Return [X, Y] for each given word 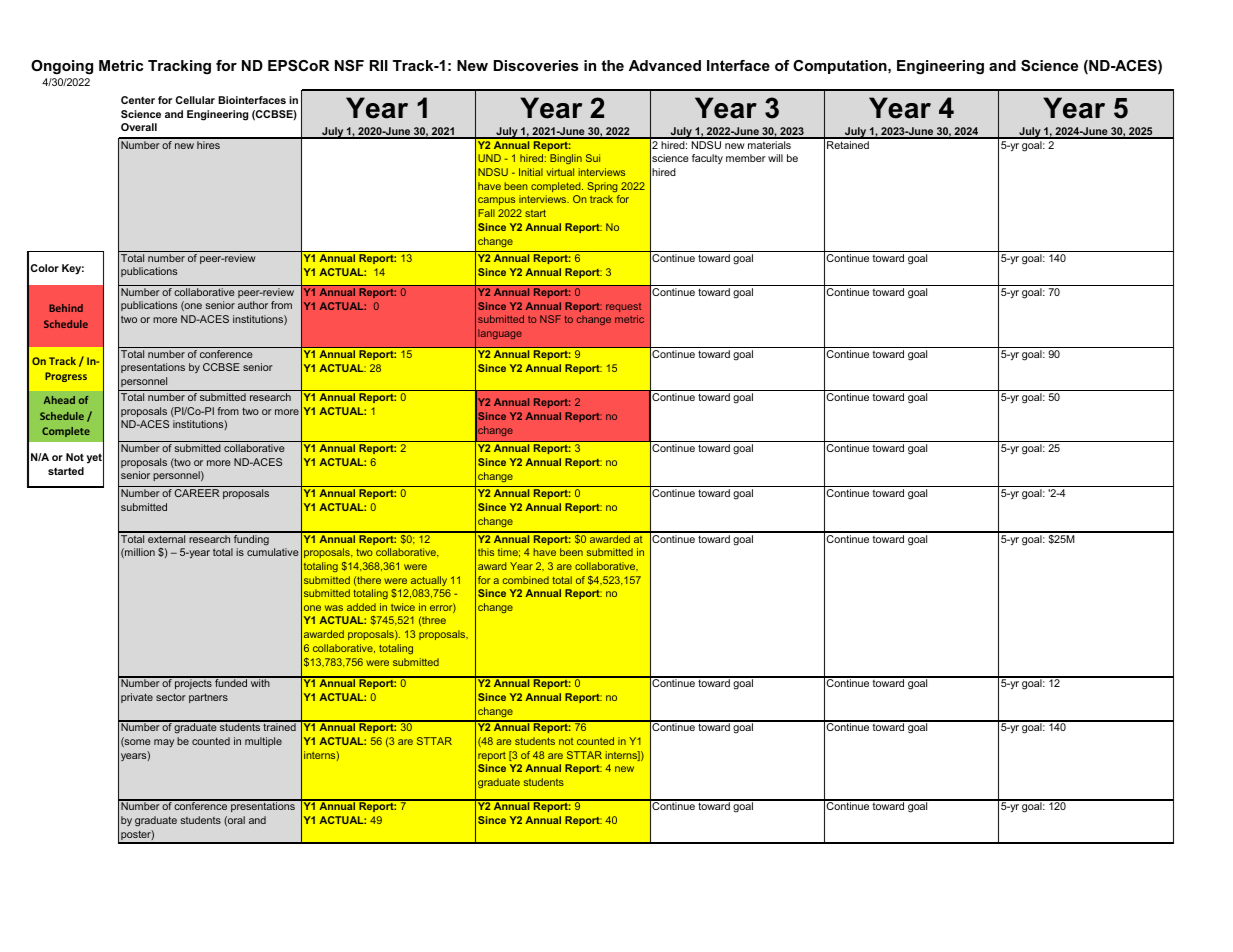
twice [403, 607]
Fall [486, 213]
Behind [66, 308]
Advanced [665, 65]
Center [138, 100]
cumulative [273, 552]
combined [526, 580]
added [361, 607]
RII [379, 65]
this [486, 552]
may [164, 743]
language [500, 334]
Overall [139, 127]
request [623, 307]
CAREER [197, 493]
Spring [603, 187]
